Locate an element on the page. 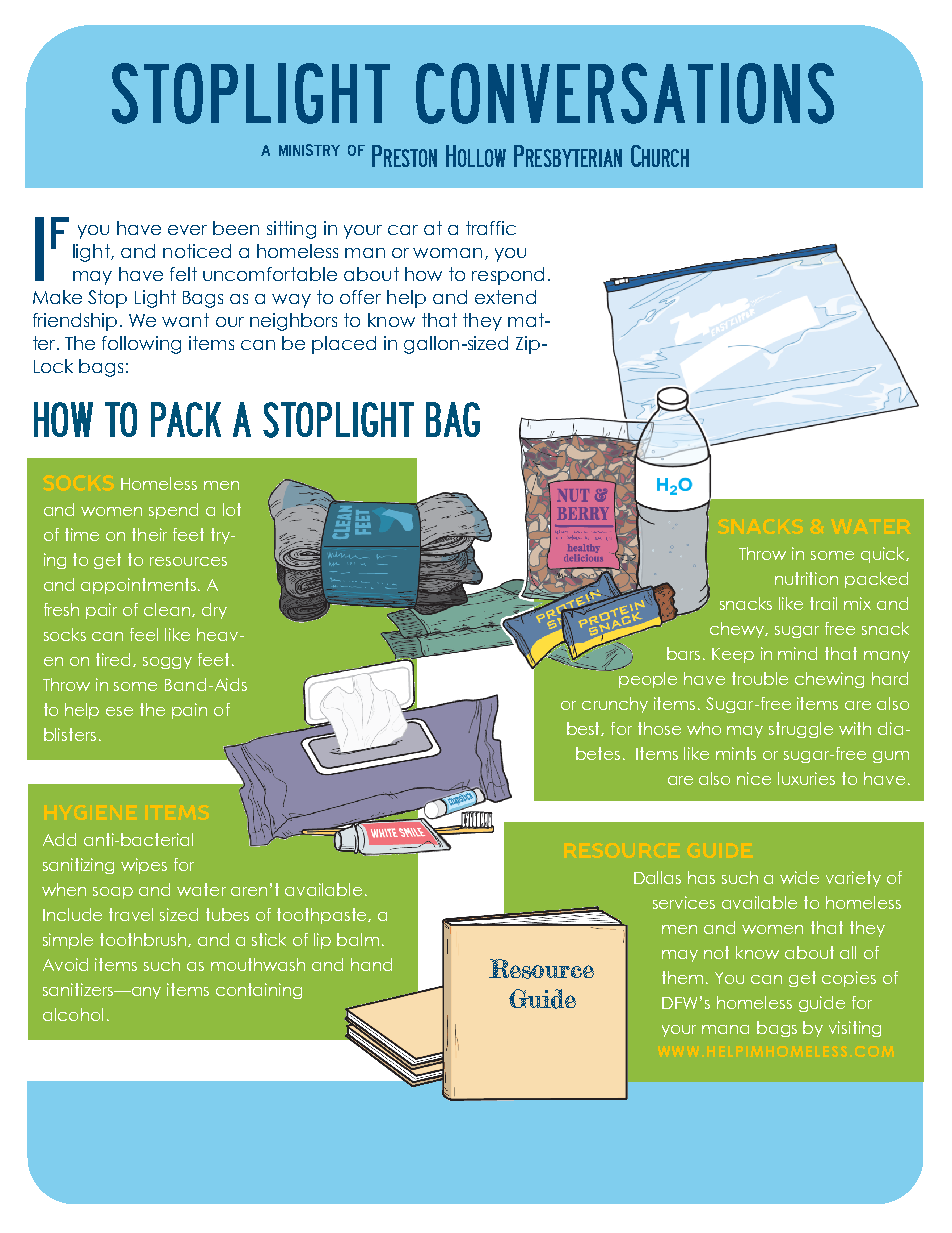 This document has height=1233, width=952. alcohol is located at coordinates (73, 1014).
